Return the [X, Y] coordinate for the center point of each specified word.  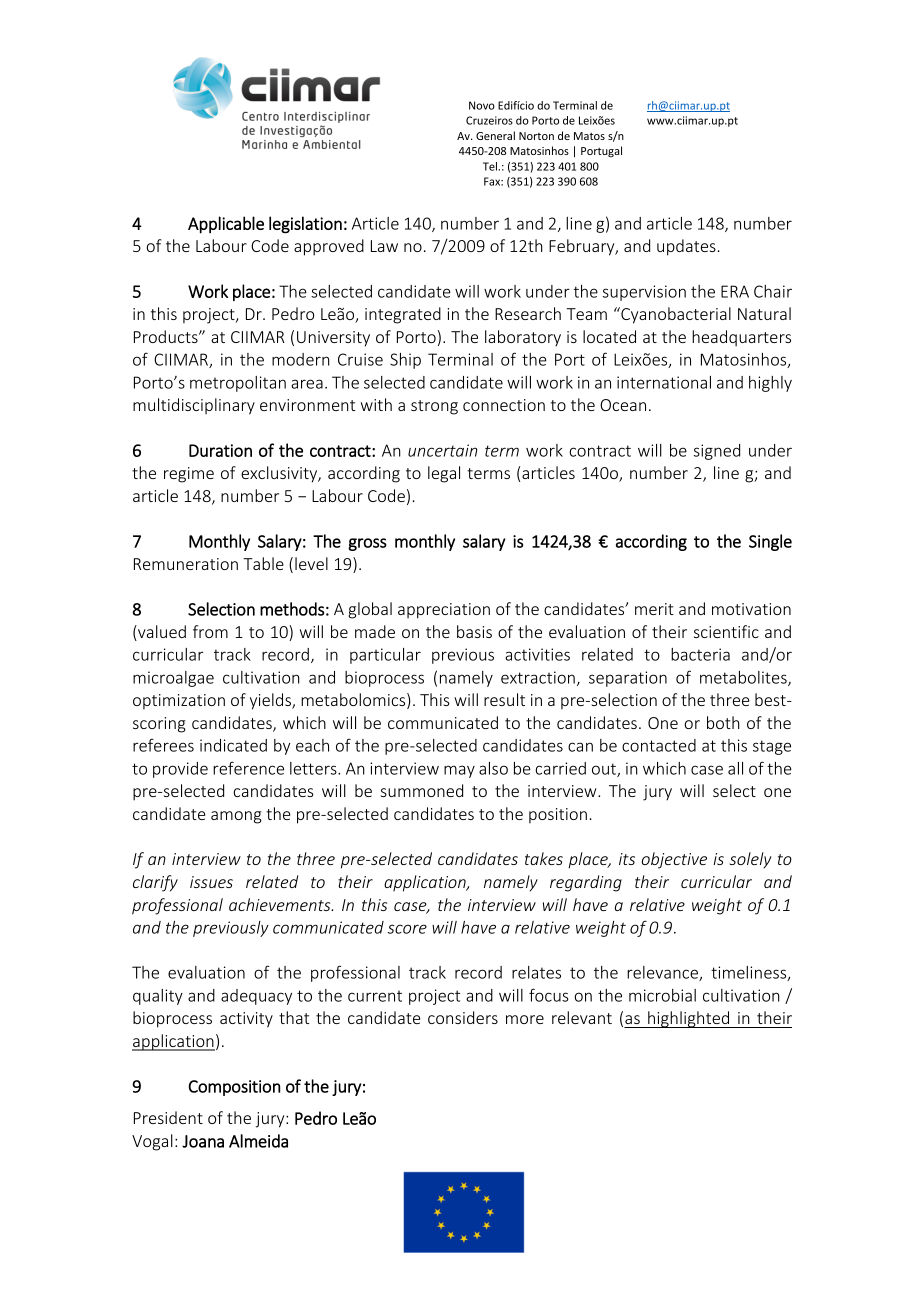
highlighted [689, 1019]
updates [686, 247]
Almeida [258, 1141]
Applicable [226, 225]
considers [463, 1017]
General [495, 135]
